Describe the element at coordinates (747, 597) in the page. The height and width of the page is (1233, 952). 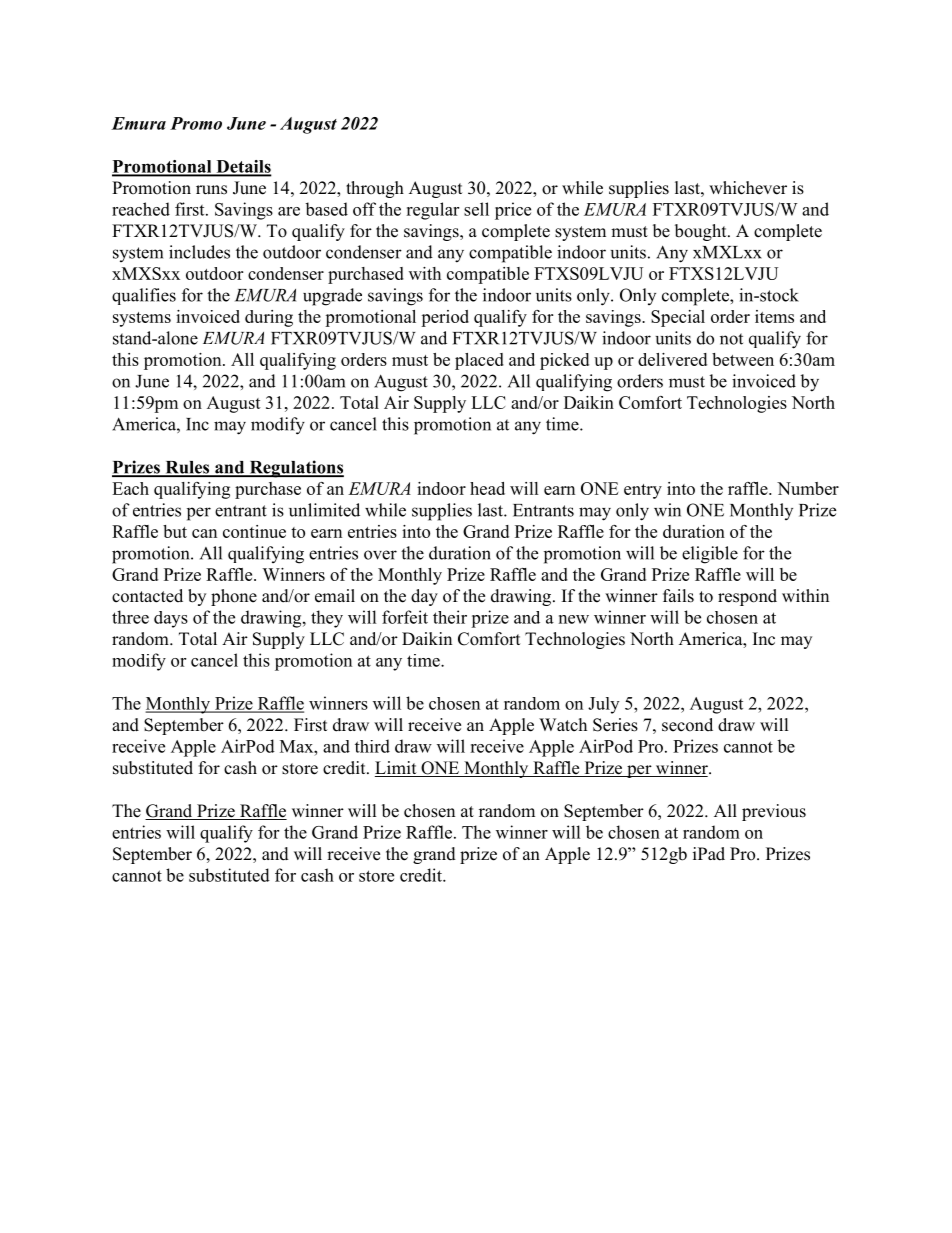
I see `respond` at that location.
